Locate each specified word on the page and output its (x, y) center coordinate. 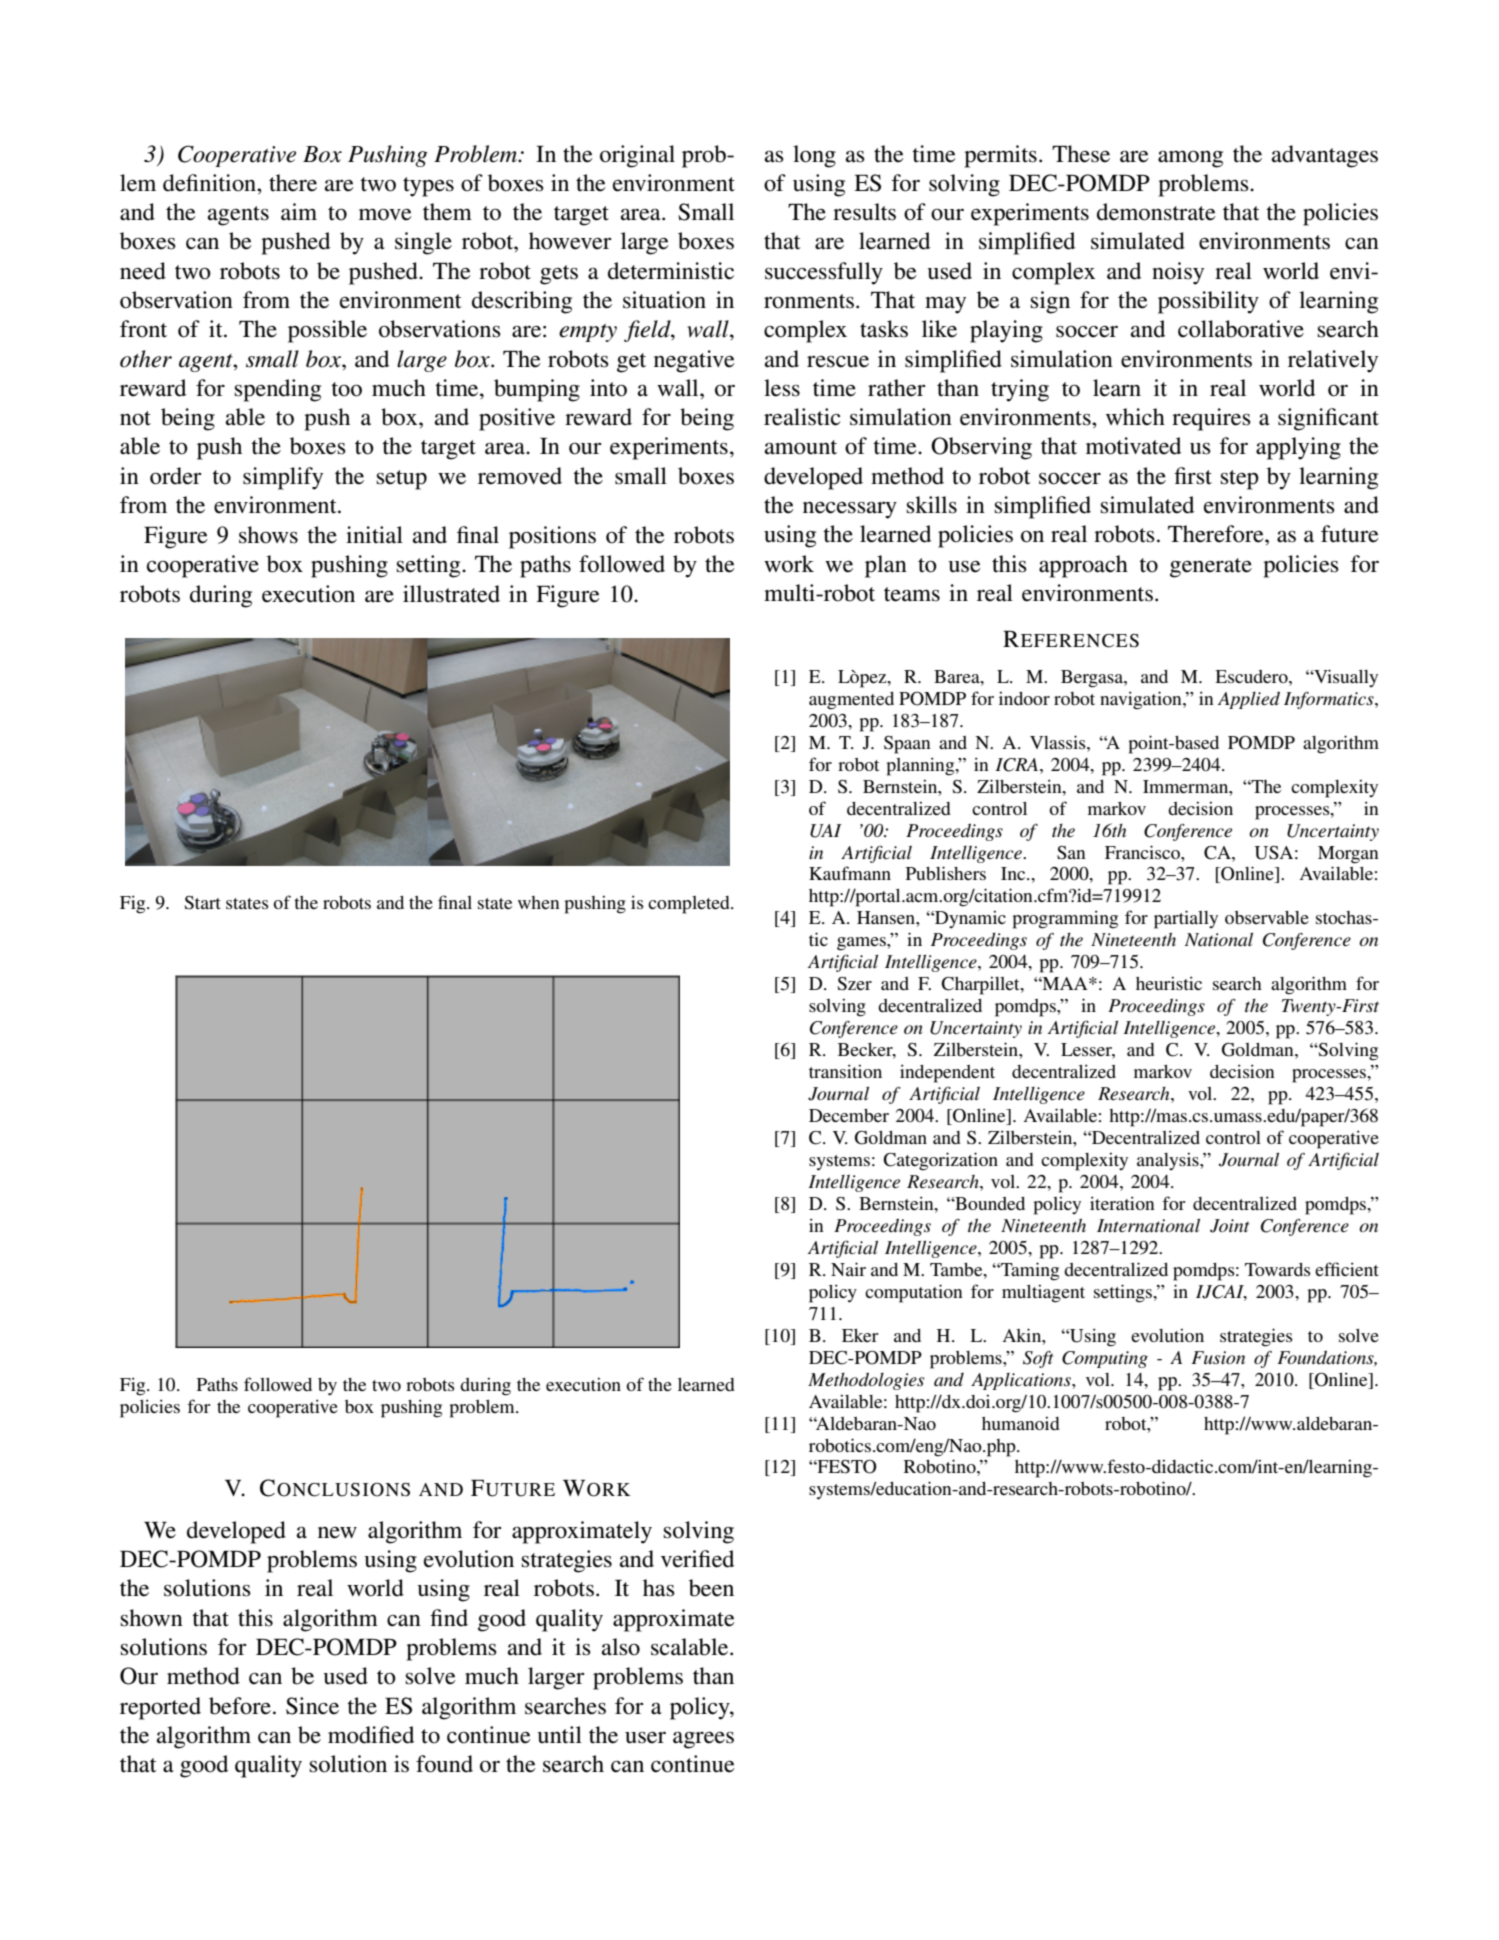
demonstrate (1156, 212)
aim (299, 211)
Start (202, 903)
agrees (703, 1740)
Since (312, 1706)
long (814, 156)
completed (690, 905)
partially (1186, 919)
